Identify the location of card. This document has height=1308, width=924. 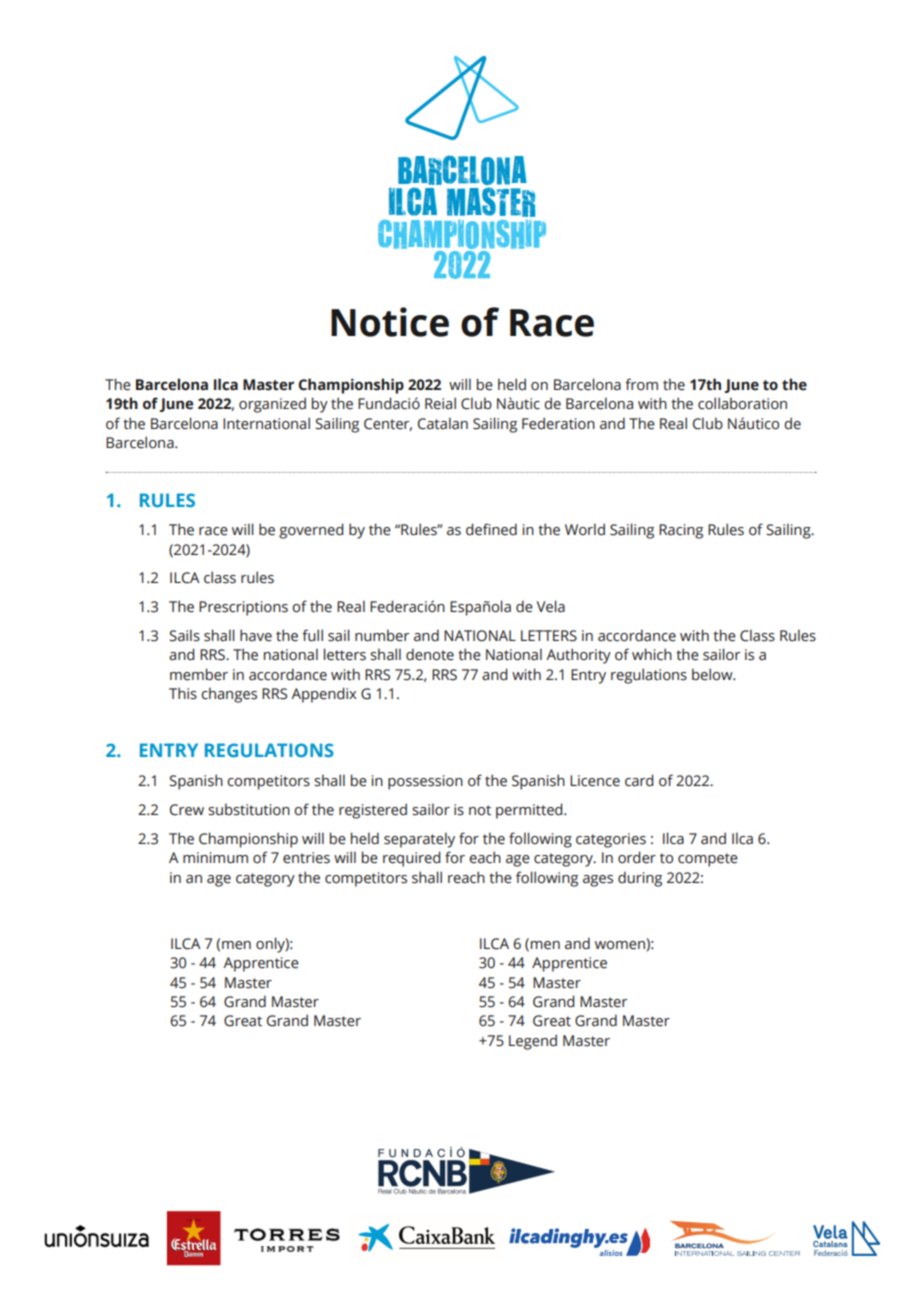
(639, 780).
